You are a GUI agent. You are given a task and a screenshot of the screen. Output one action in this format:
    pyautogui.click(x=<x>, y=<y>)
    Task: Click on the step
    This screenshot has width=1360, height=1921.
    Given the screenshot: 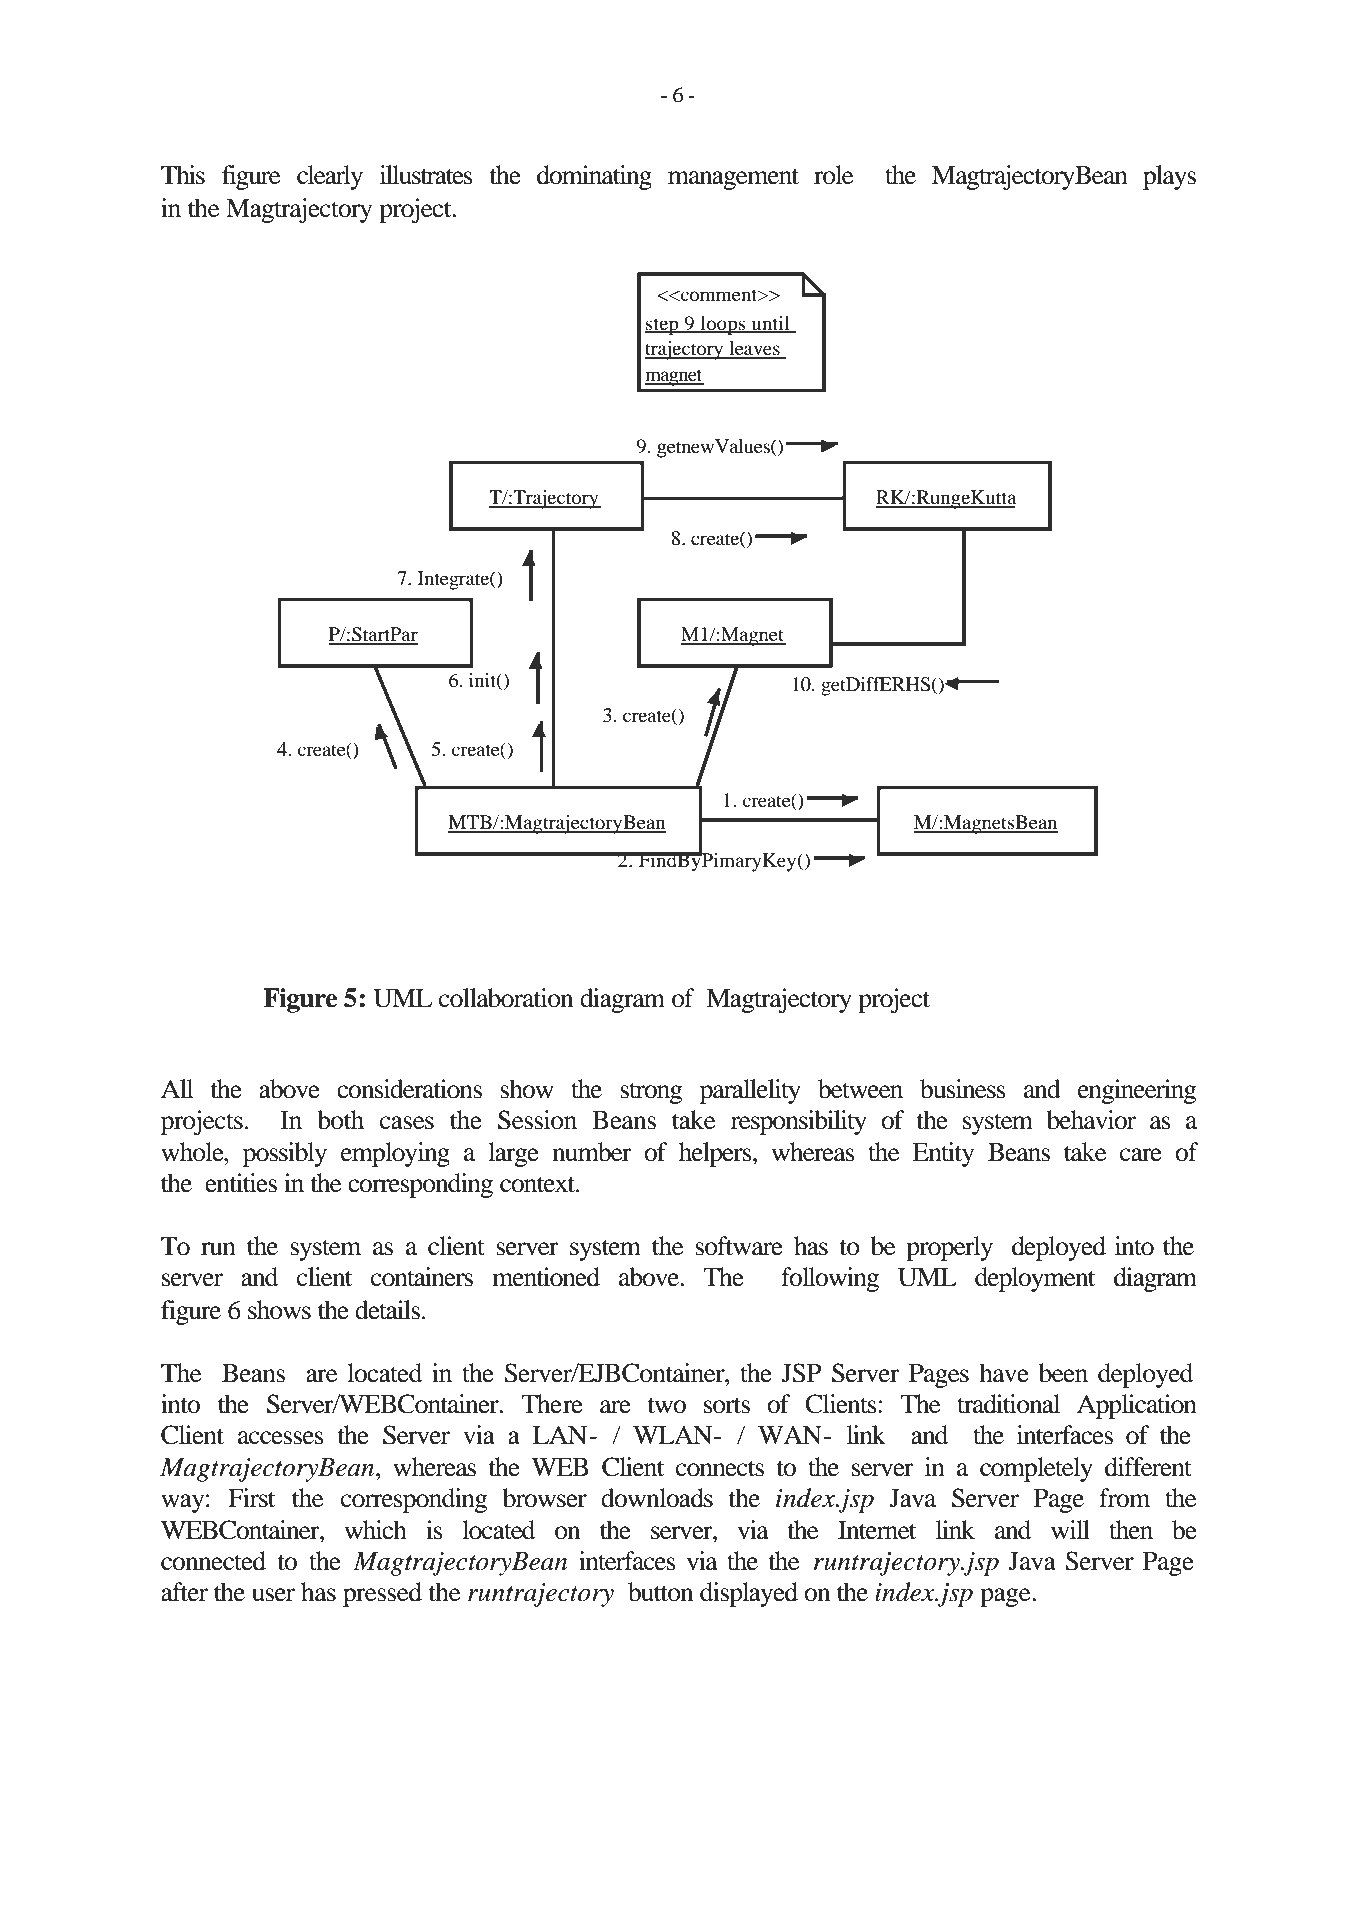 What is the action you would take?
    pyautogui.click(x=663, y=326)
